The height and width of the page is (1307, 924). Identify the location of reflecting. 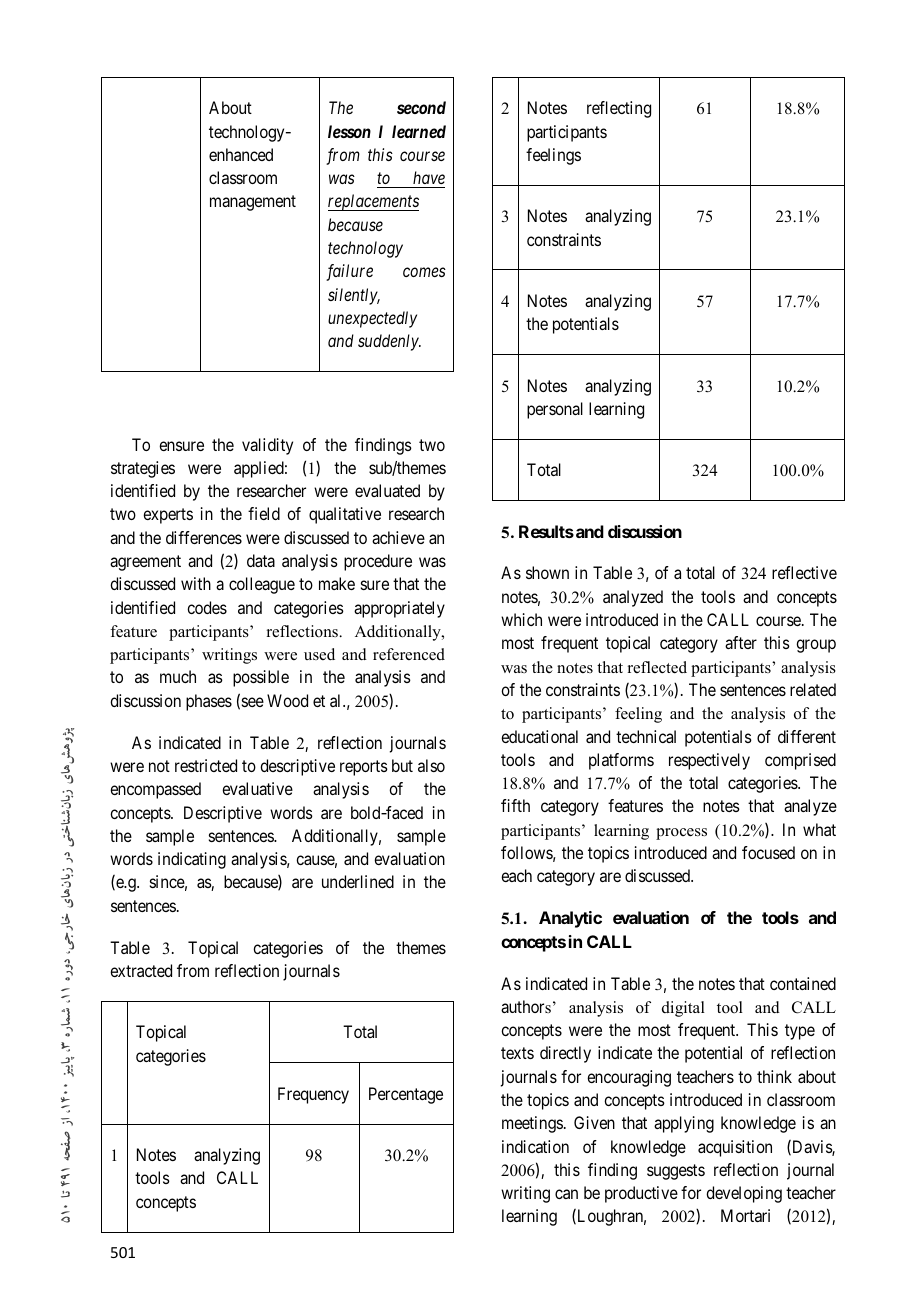
(619, 109).
